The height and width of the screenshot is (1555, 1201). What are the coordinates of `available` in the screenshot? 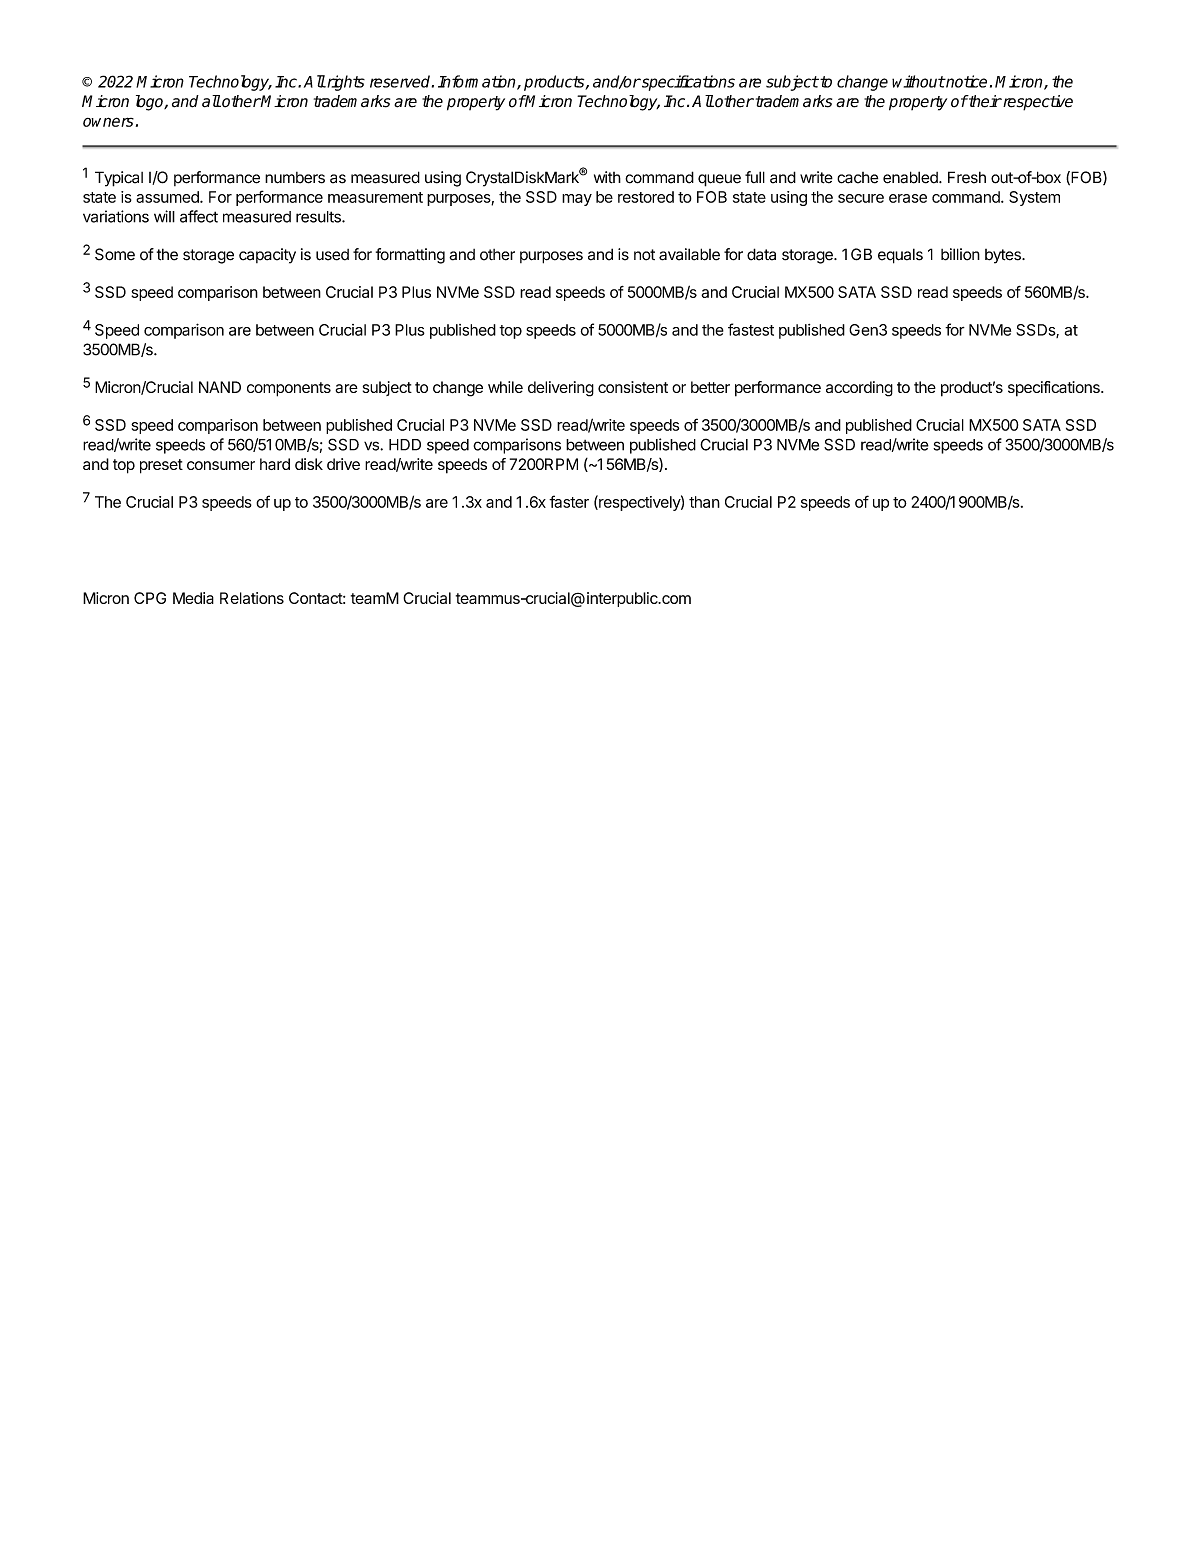 It's located at (689, 254).
